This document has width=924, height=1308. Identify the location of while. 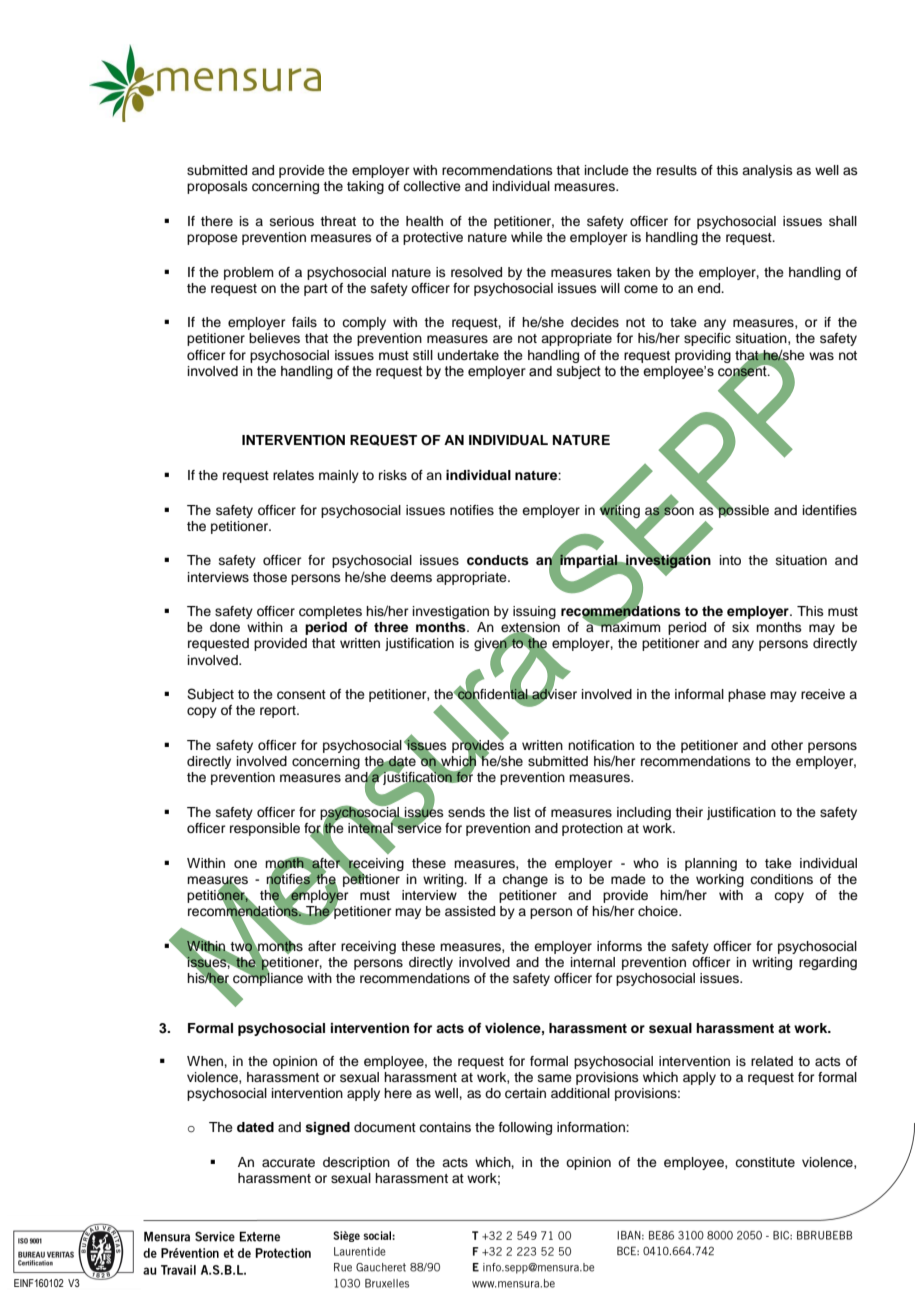
(527, 237).
